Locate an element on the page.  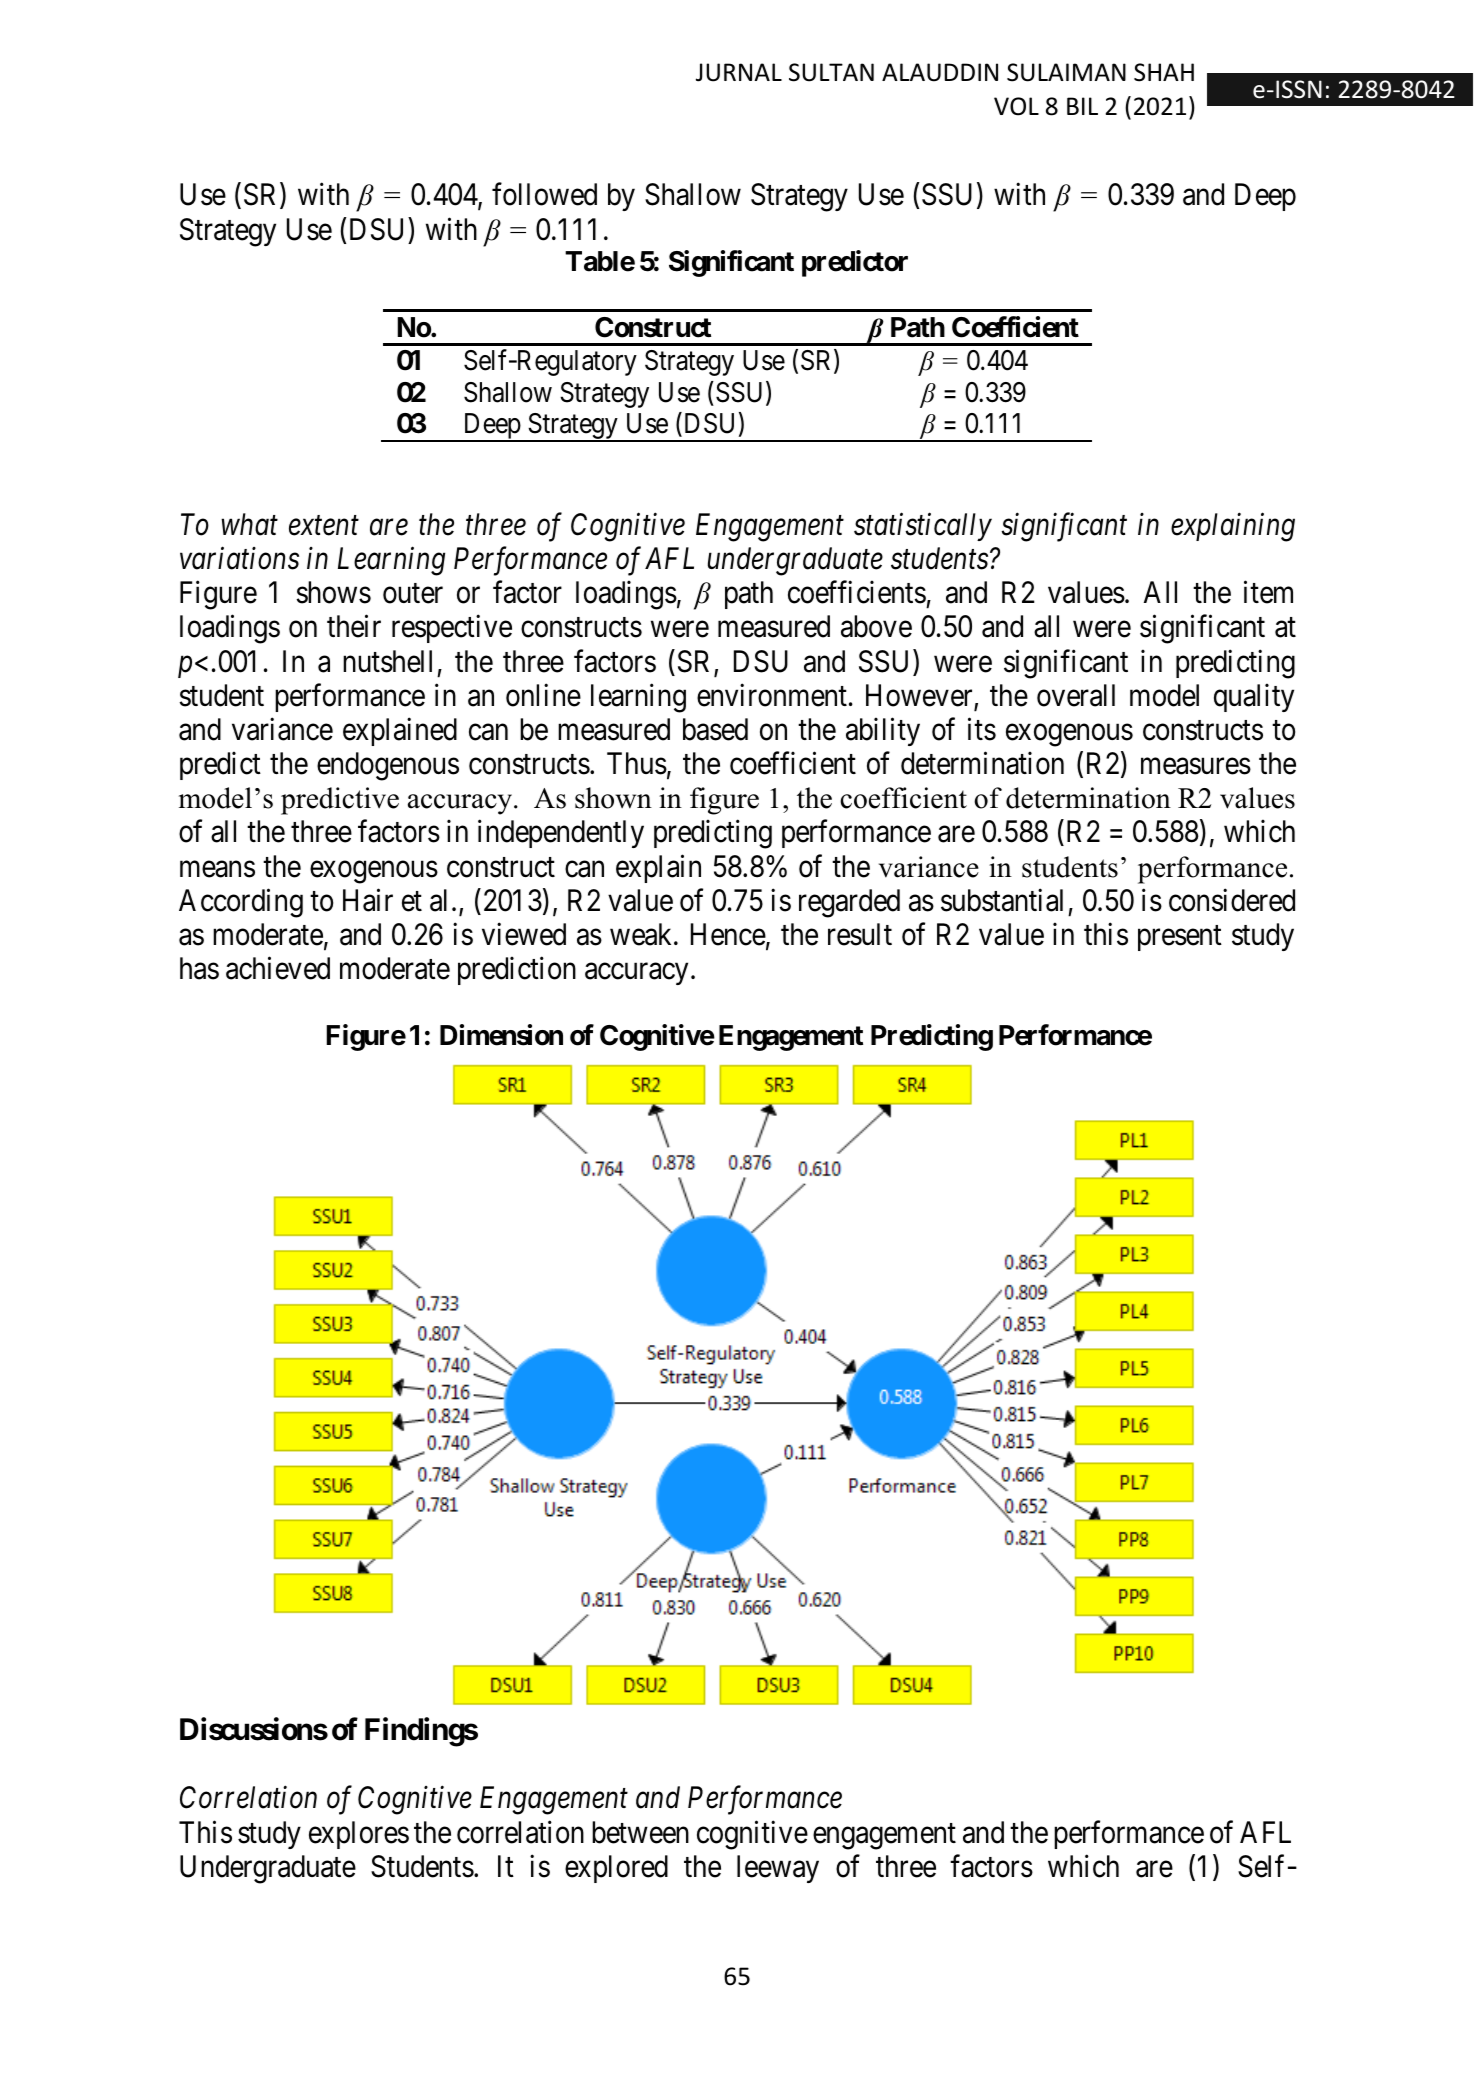
SHAH is located at coordinates (1164, 72).
